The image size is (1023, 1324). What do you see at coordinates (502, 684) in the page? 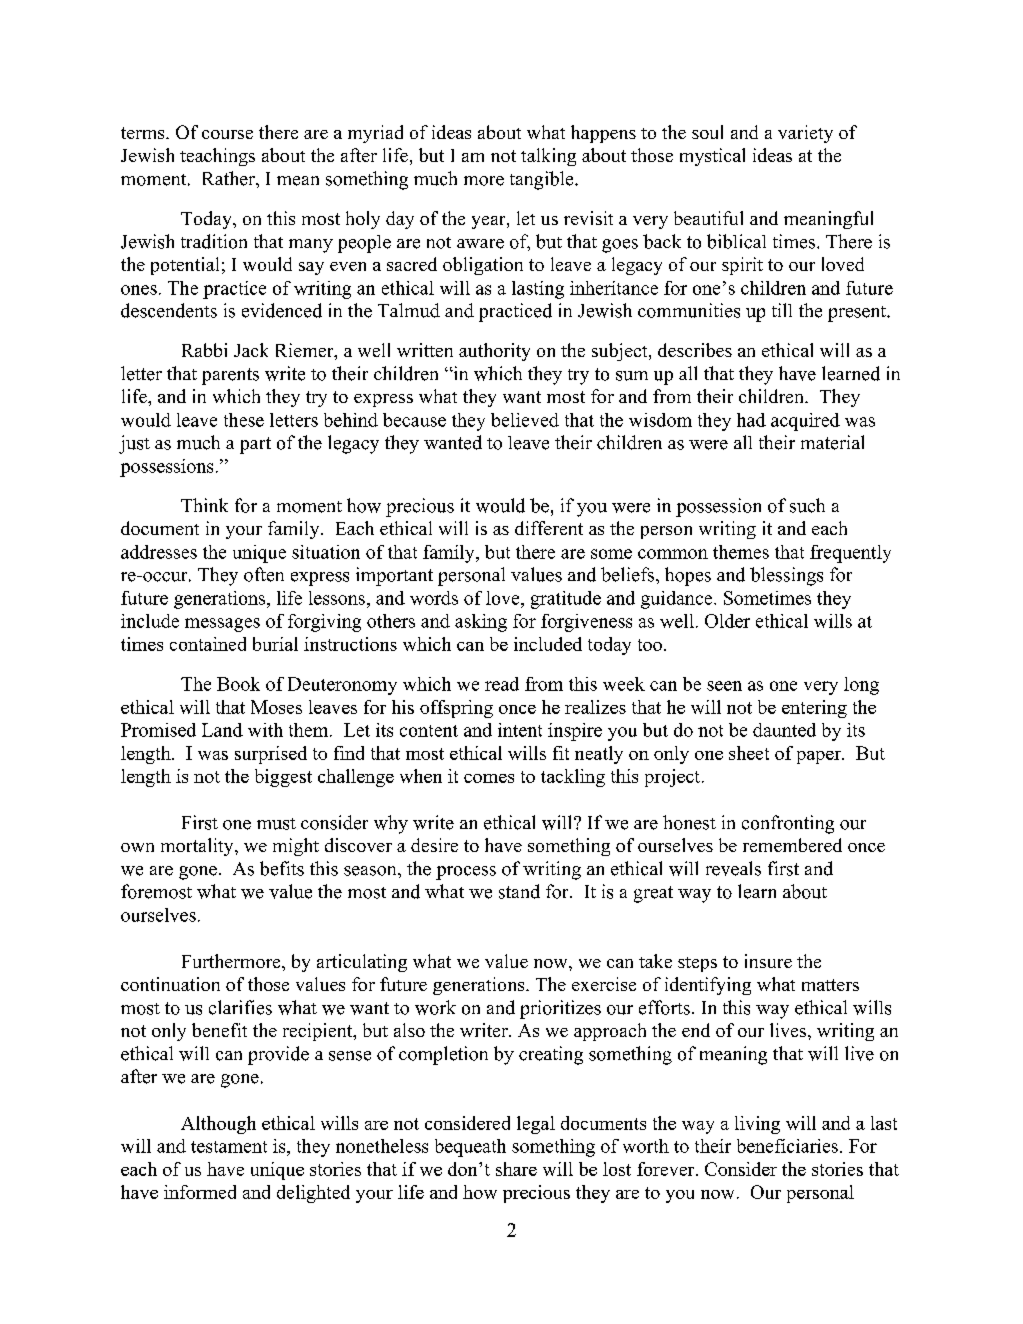
I see `read` at bounding box center [502, 684].
